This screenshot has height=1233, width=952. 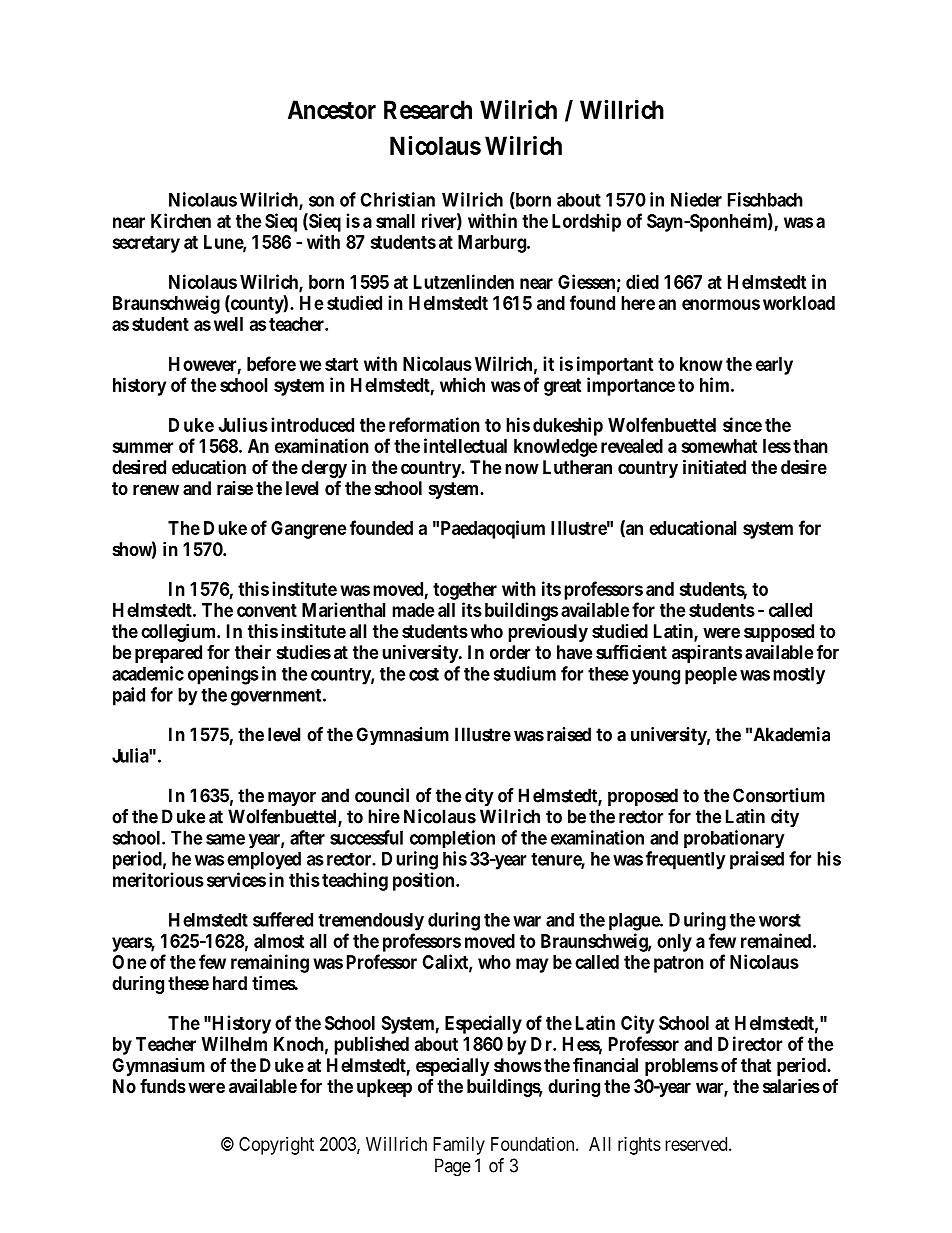 I want to click on aspirants, so click(x=707, y=654).
